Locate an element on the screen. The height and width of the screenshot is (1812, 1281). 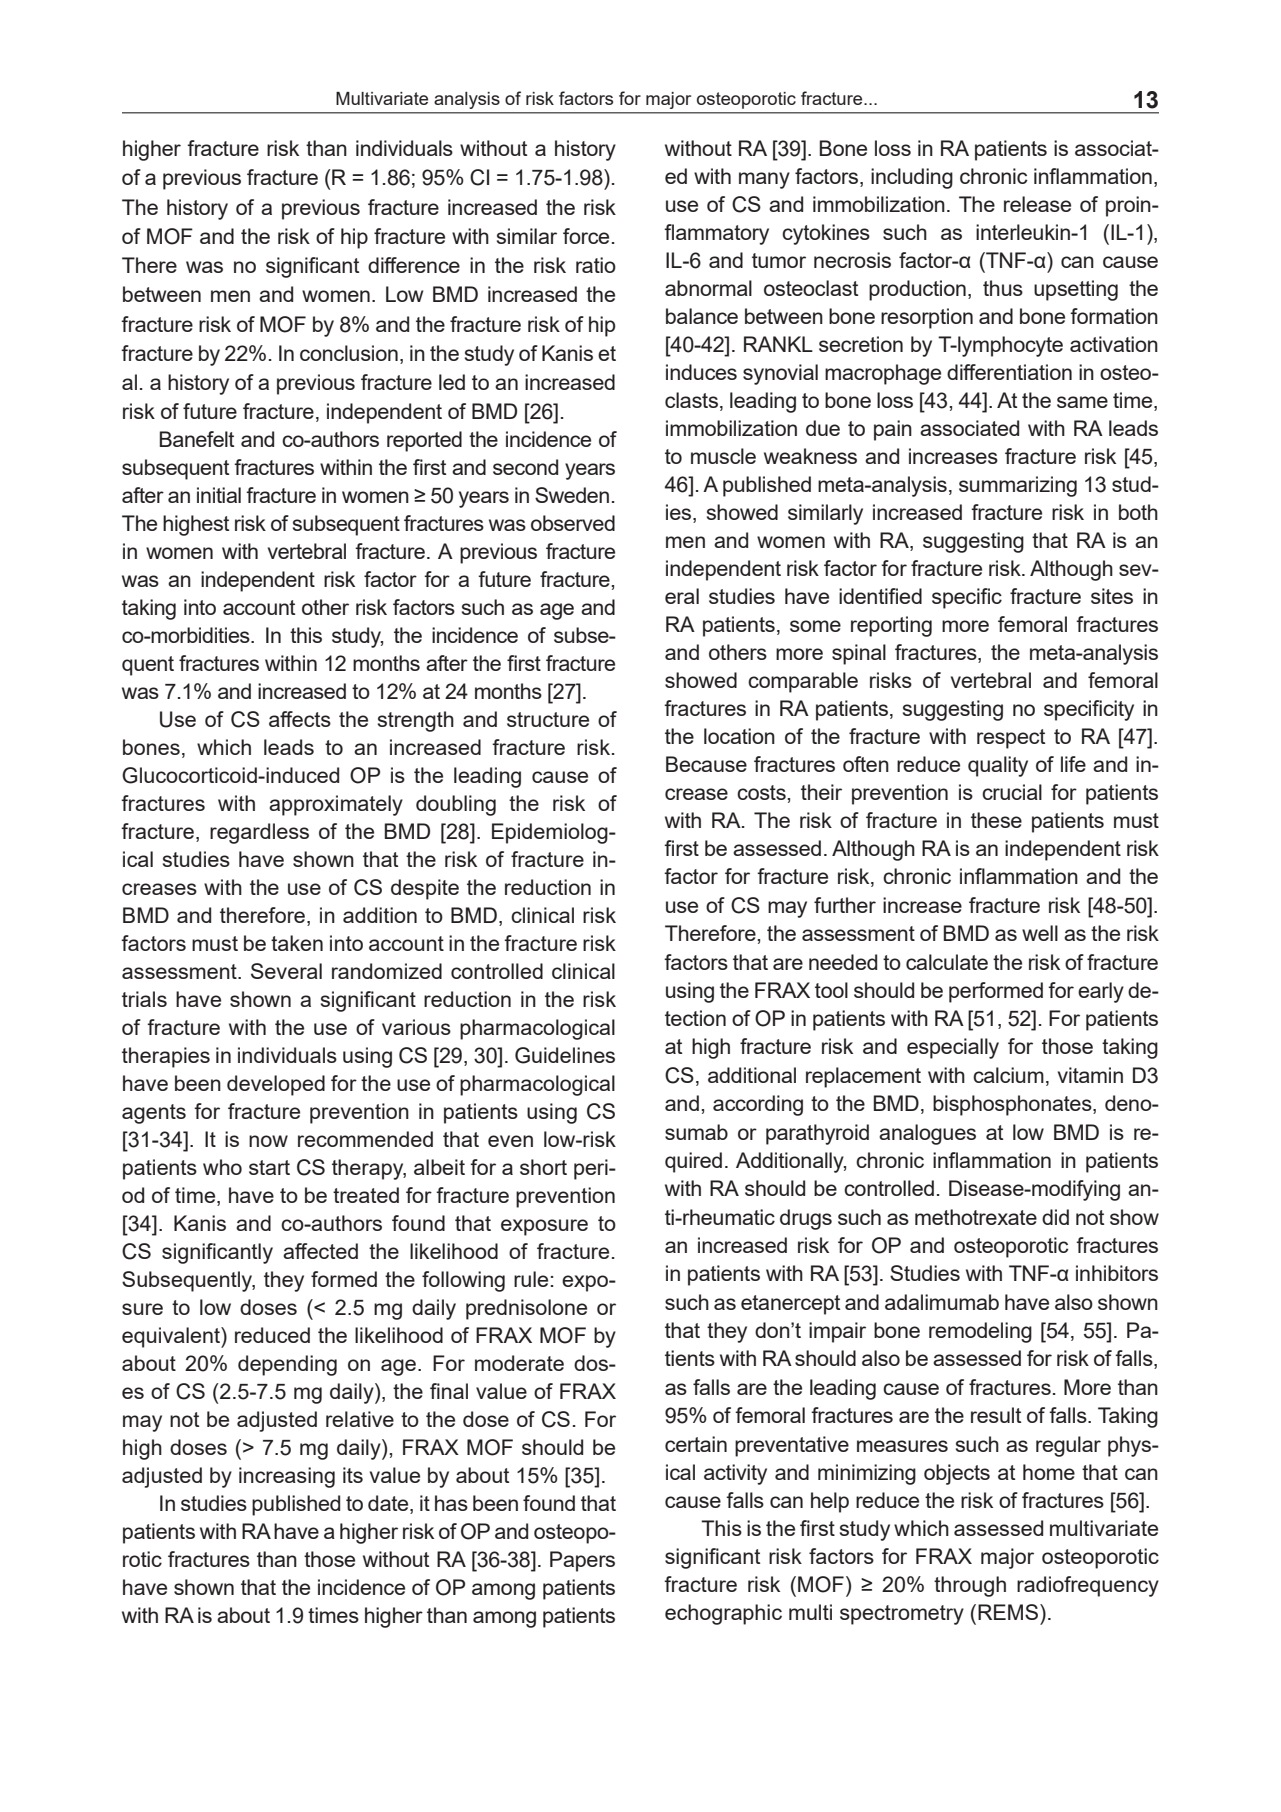
release is located at coordinates (1037, 204).
